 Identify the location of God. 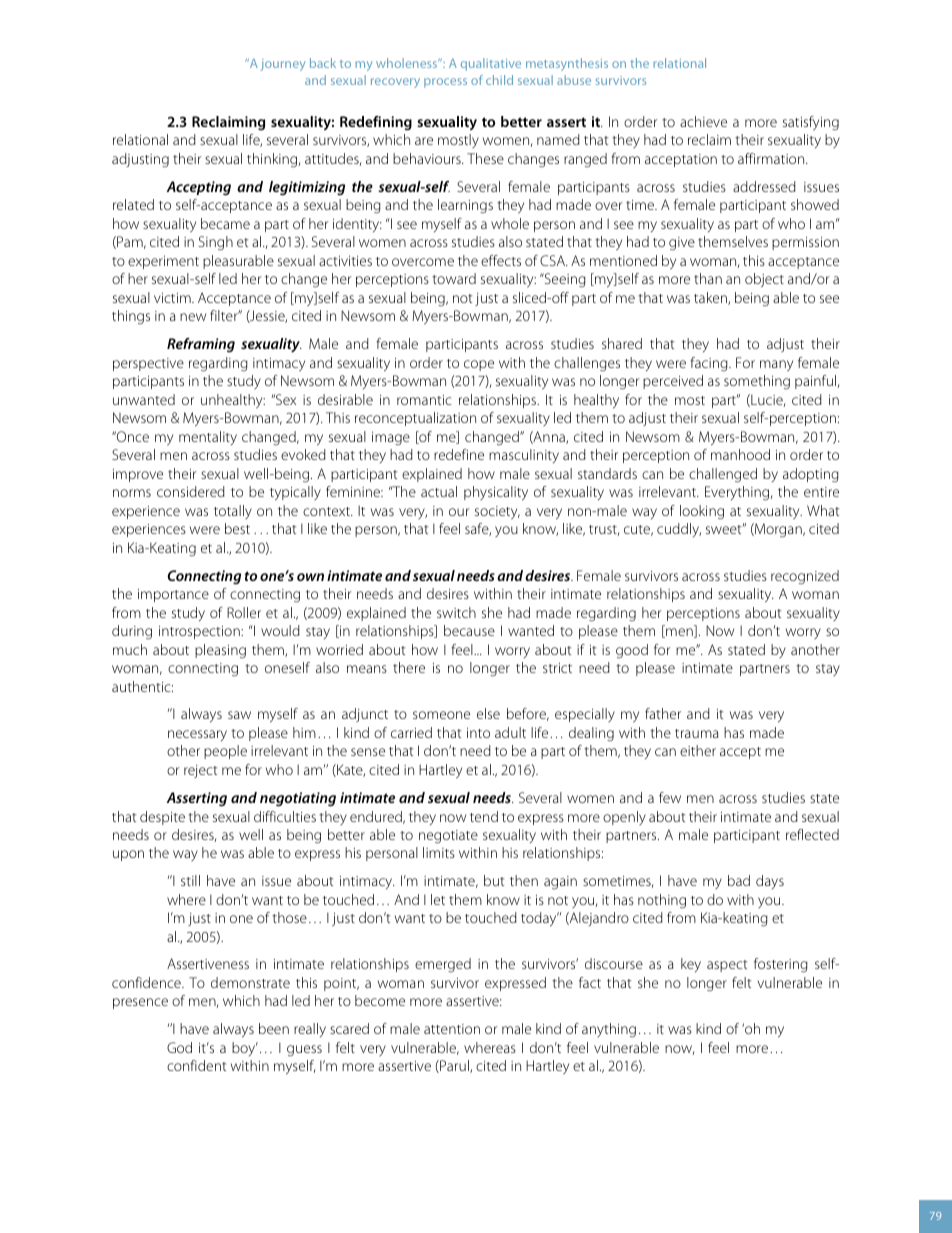
(179, 1047).
